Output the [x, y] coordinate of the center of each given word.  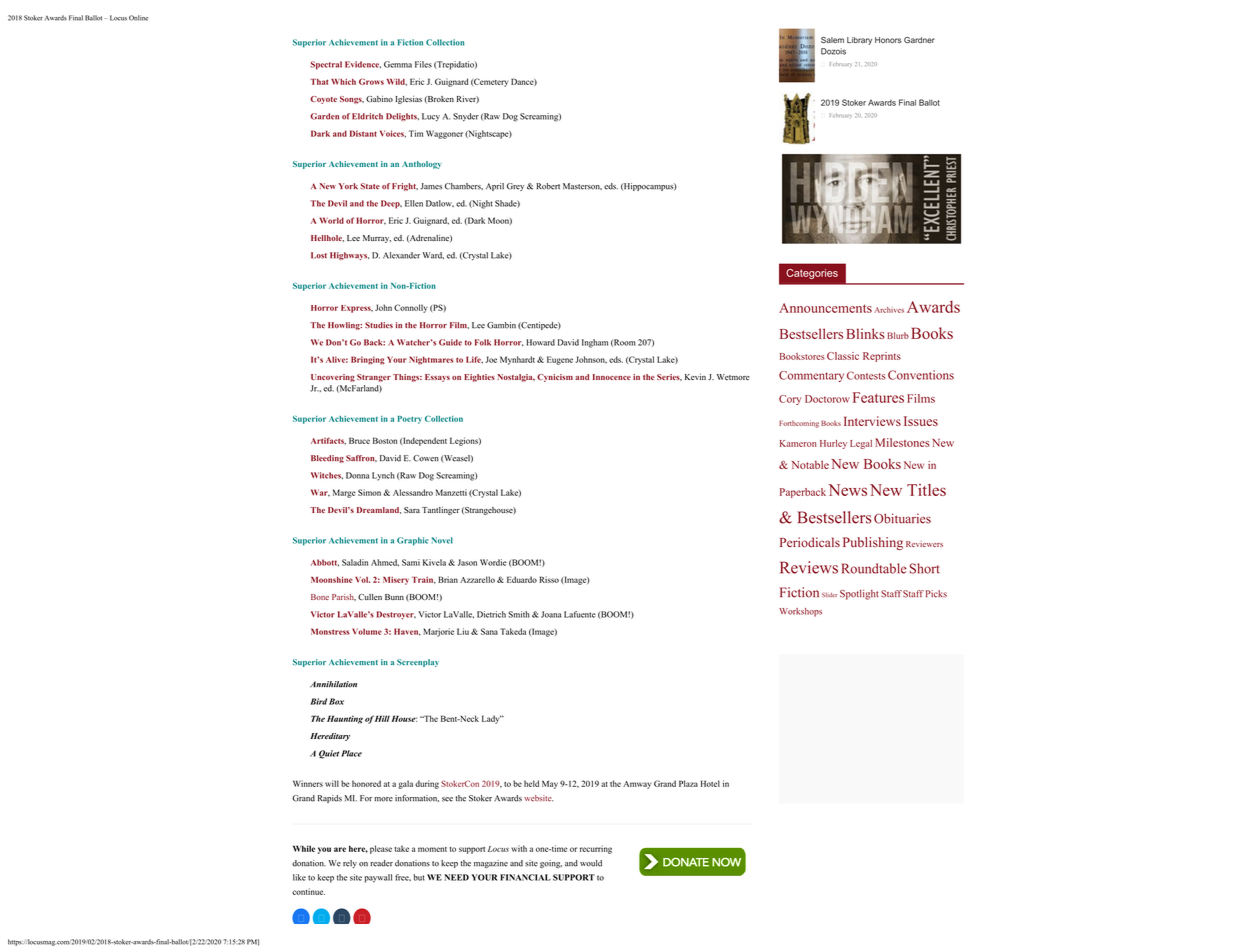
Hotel [710, 783]
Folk [483, 342]
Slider [829, 594]
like [299, 877]
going [551, 864]
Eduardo [522, 579]
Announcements [825, 308]
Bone [320, 597]
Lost [319, 255]
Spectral [326, 65]
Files [423, 64]
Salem [832, 40]
